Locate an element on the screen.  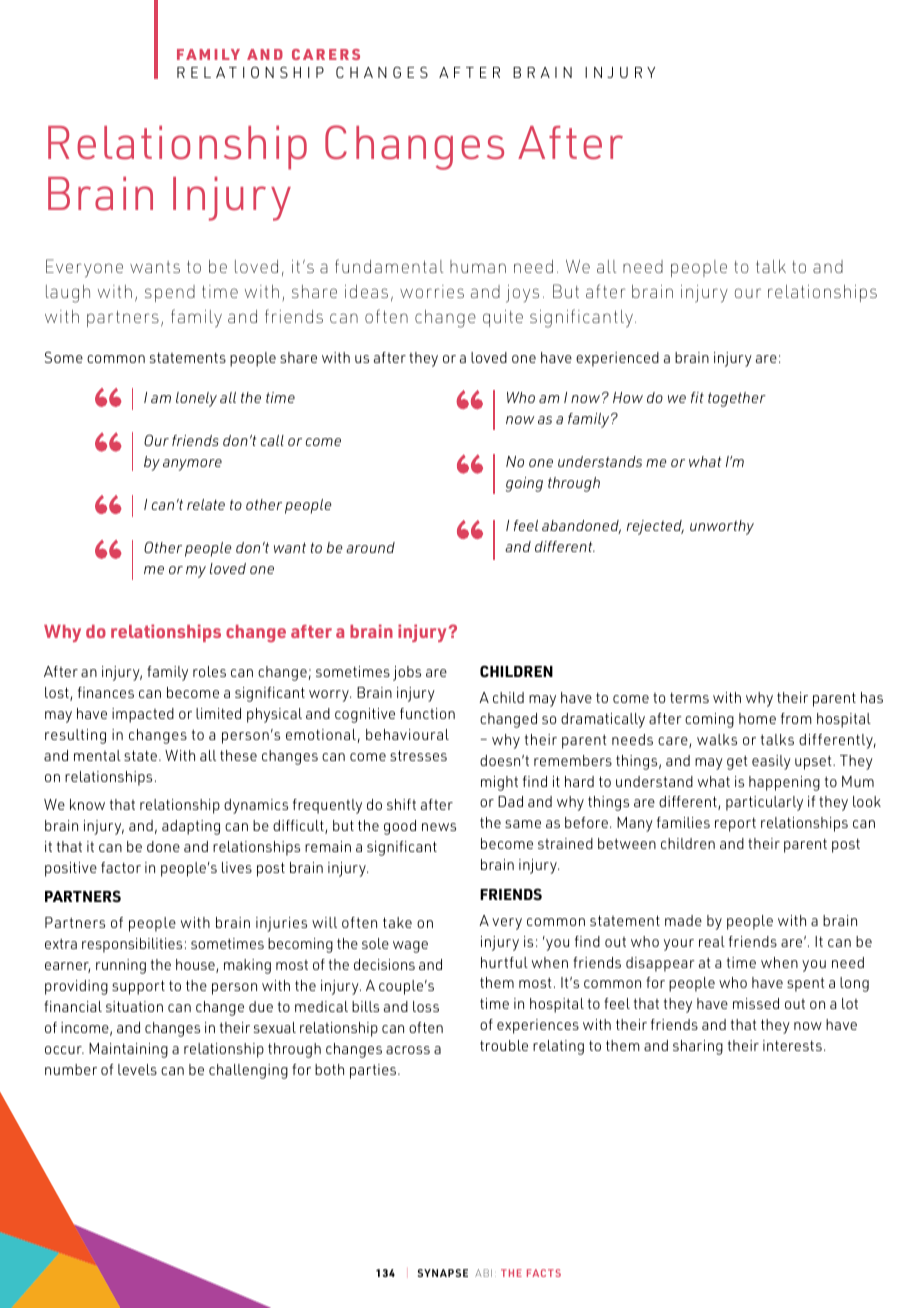
levels is located at coordinates (137, 1069).
